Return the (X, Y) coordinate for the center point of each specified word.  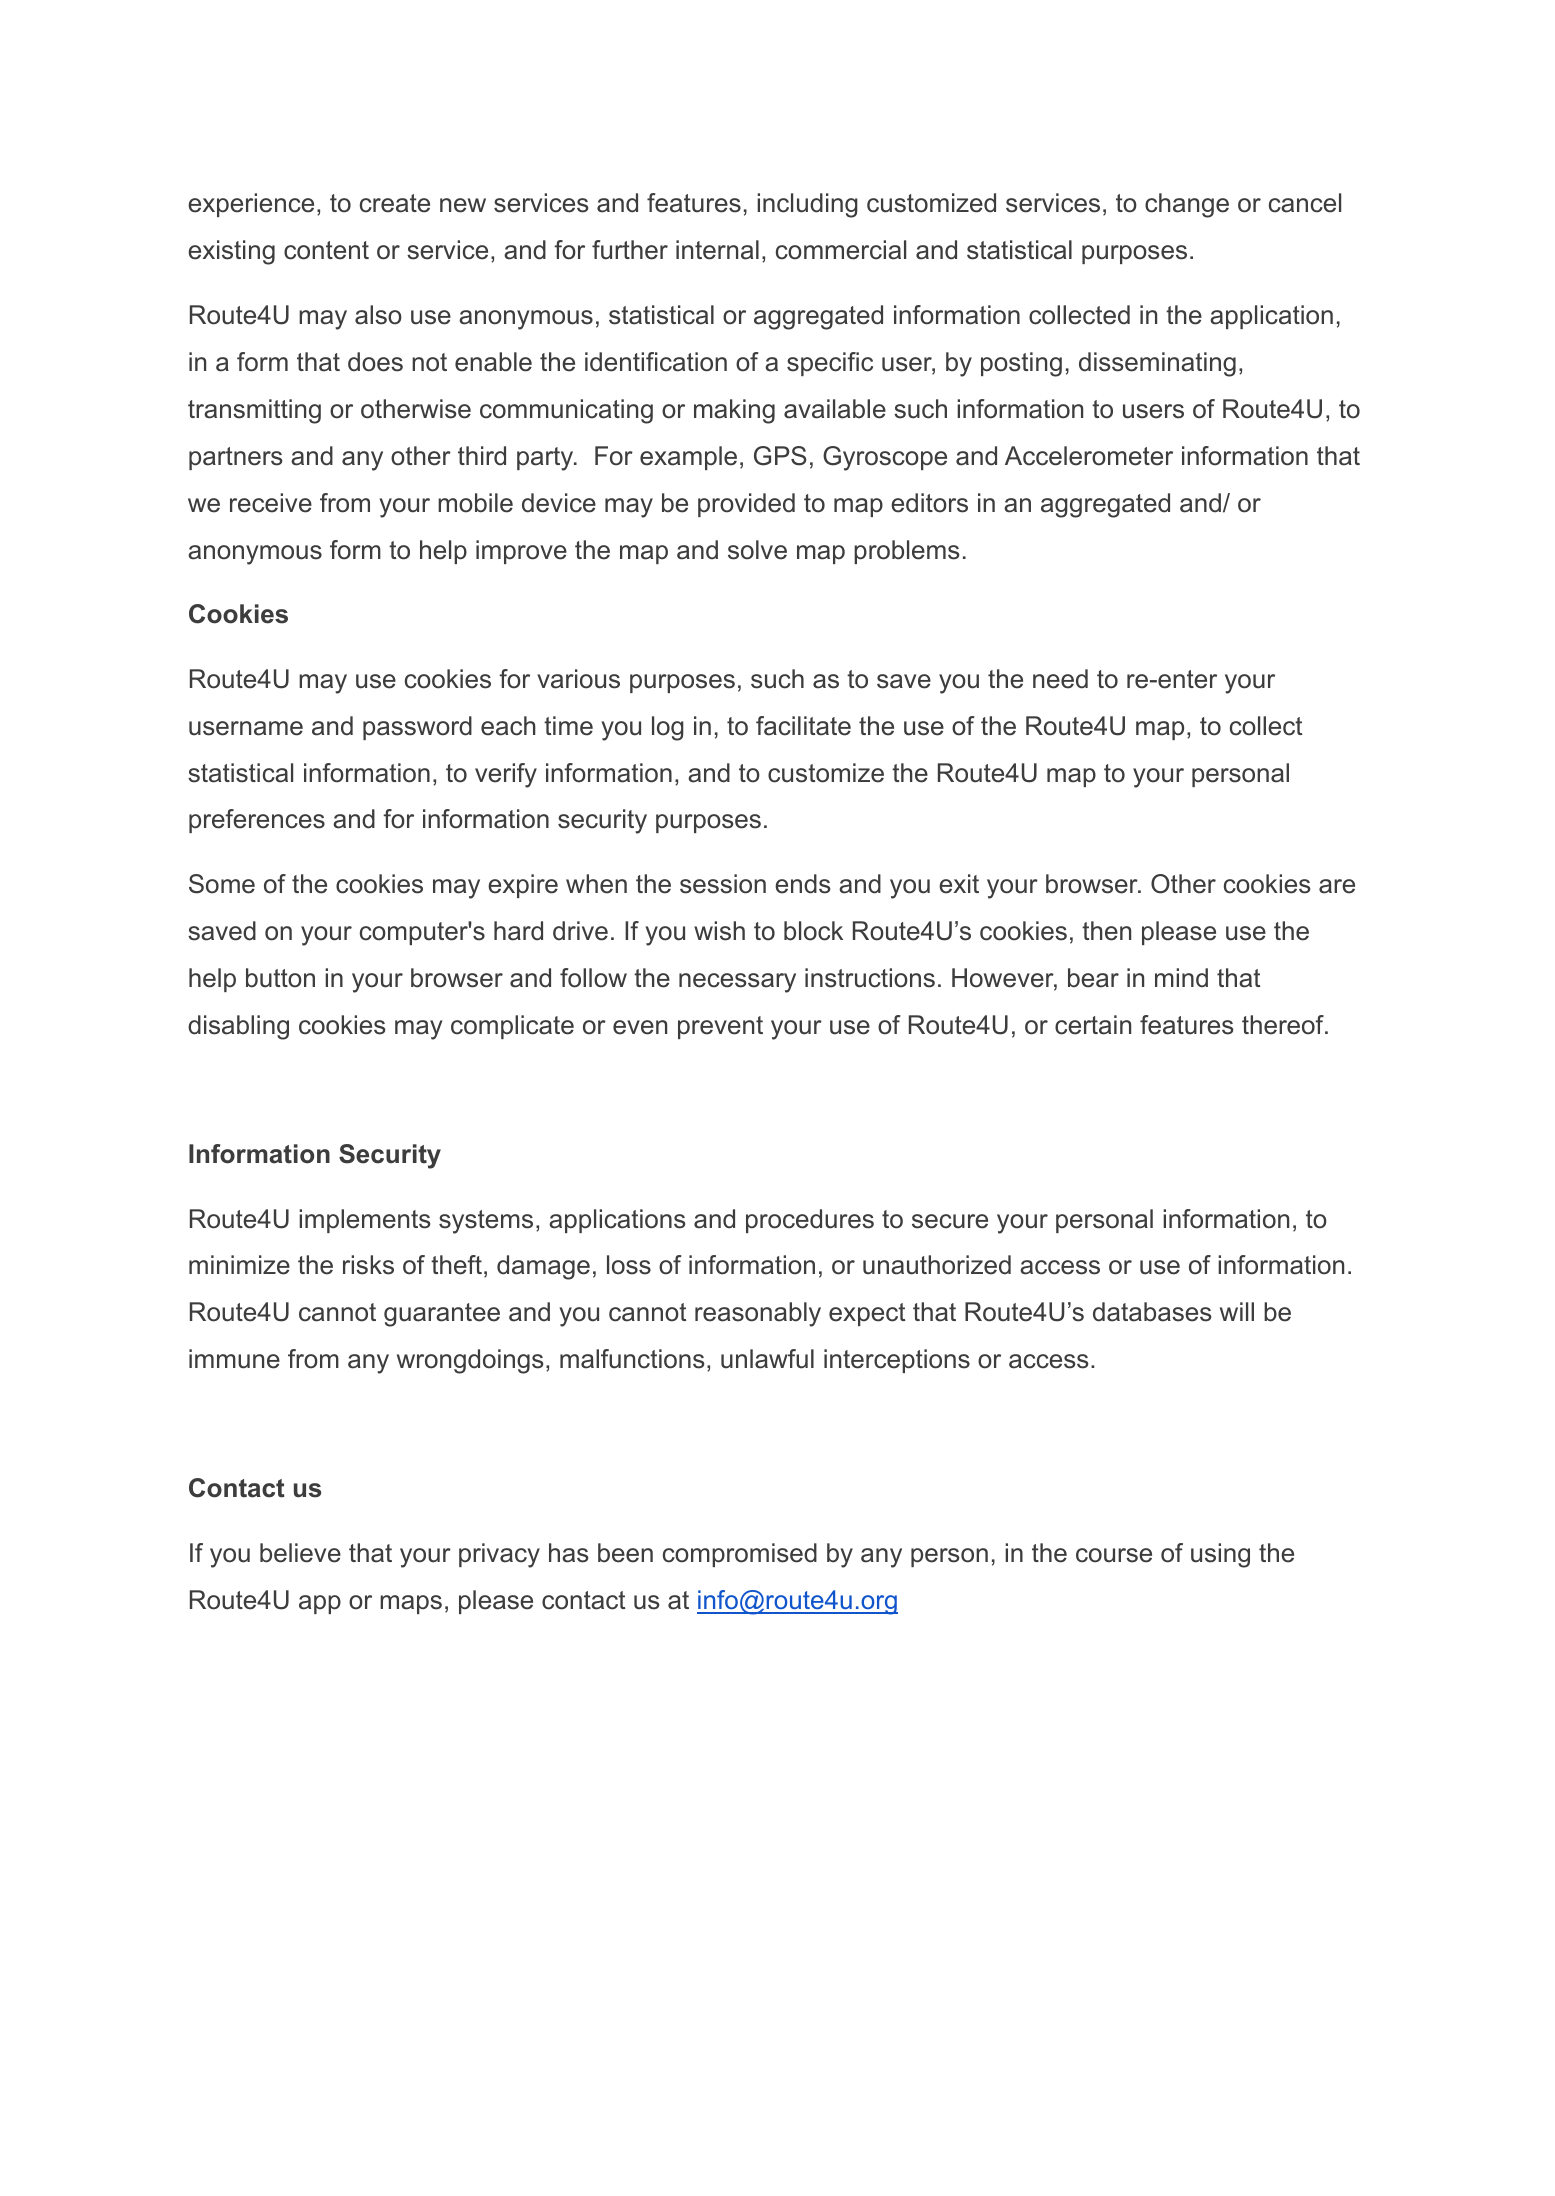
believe (300, 1553)
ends (802, 884)
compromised (740, 1555)
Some (222, 884)
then (1106, 931)
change (1187, 205)
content (326, 250)
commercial (841, 250)
